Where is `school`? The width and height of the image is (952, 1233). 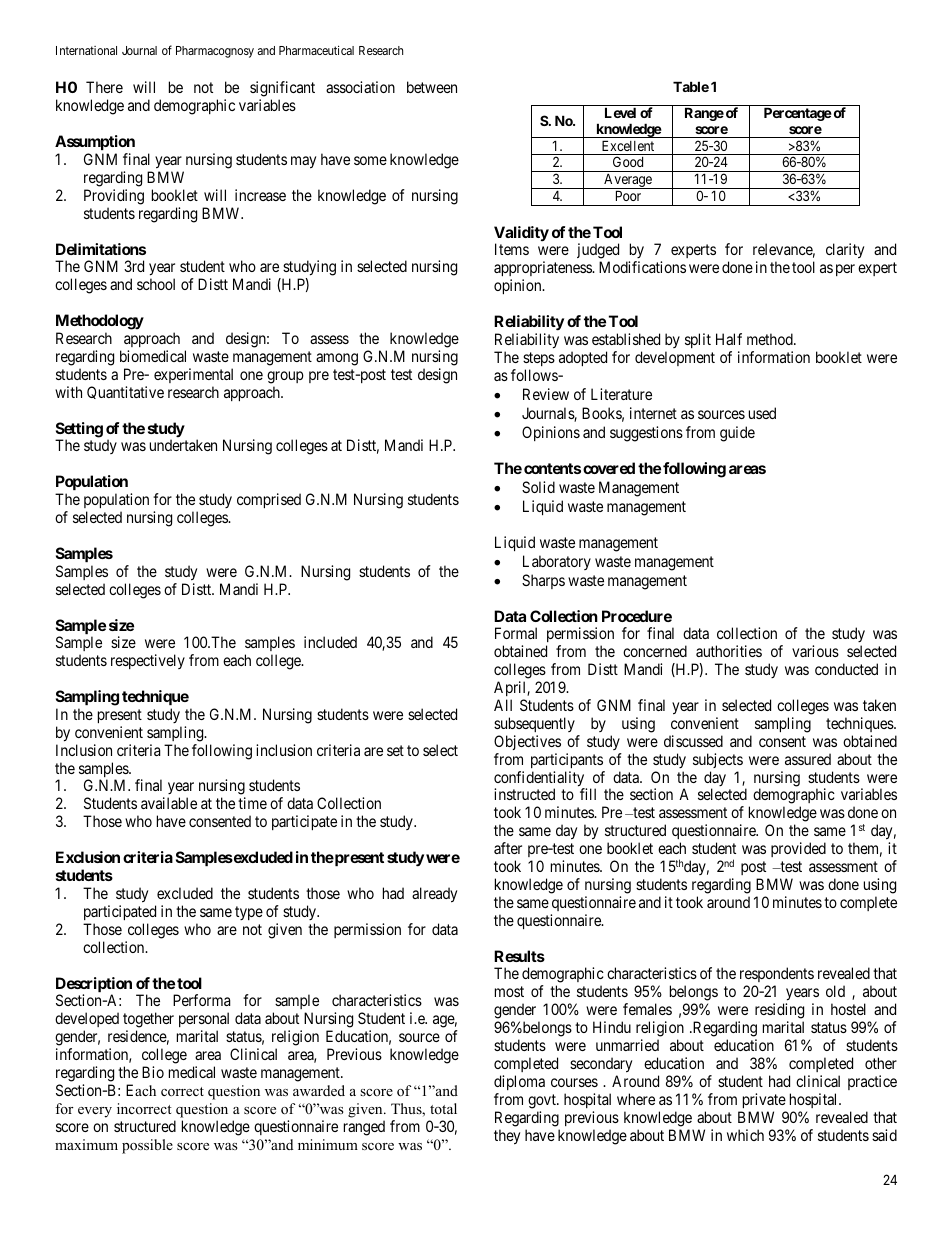
school is located at coordinates (156, 284).
